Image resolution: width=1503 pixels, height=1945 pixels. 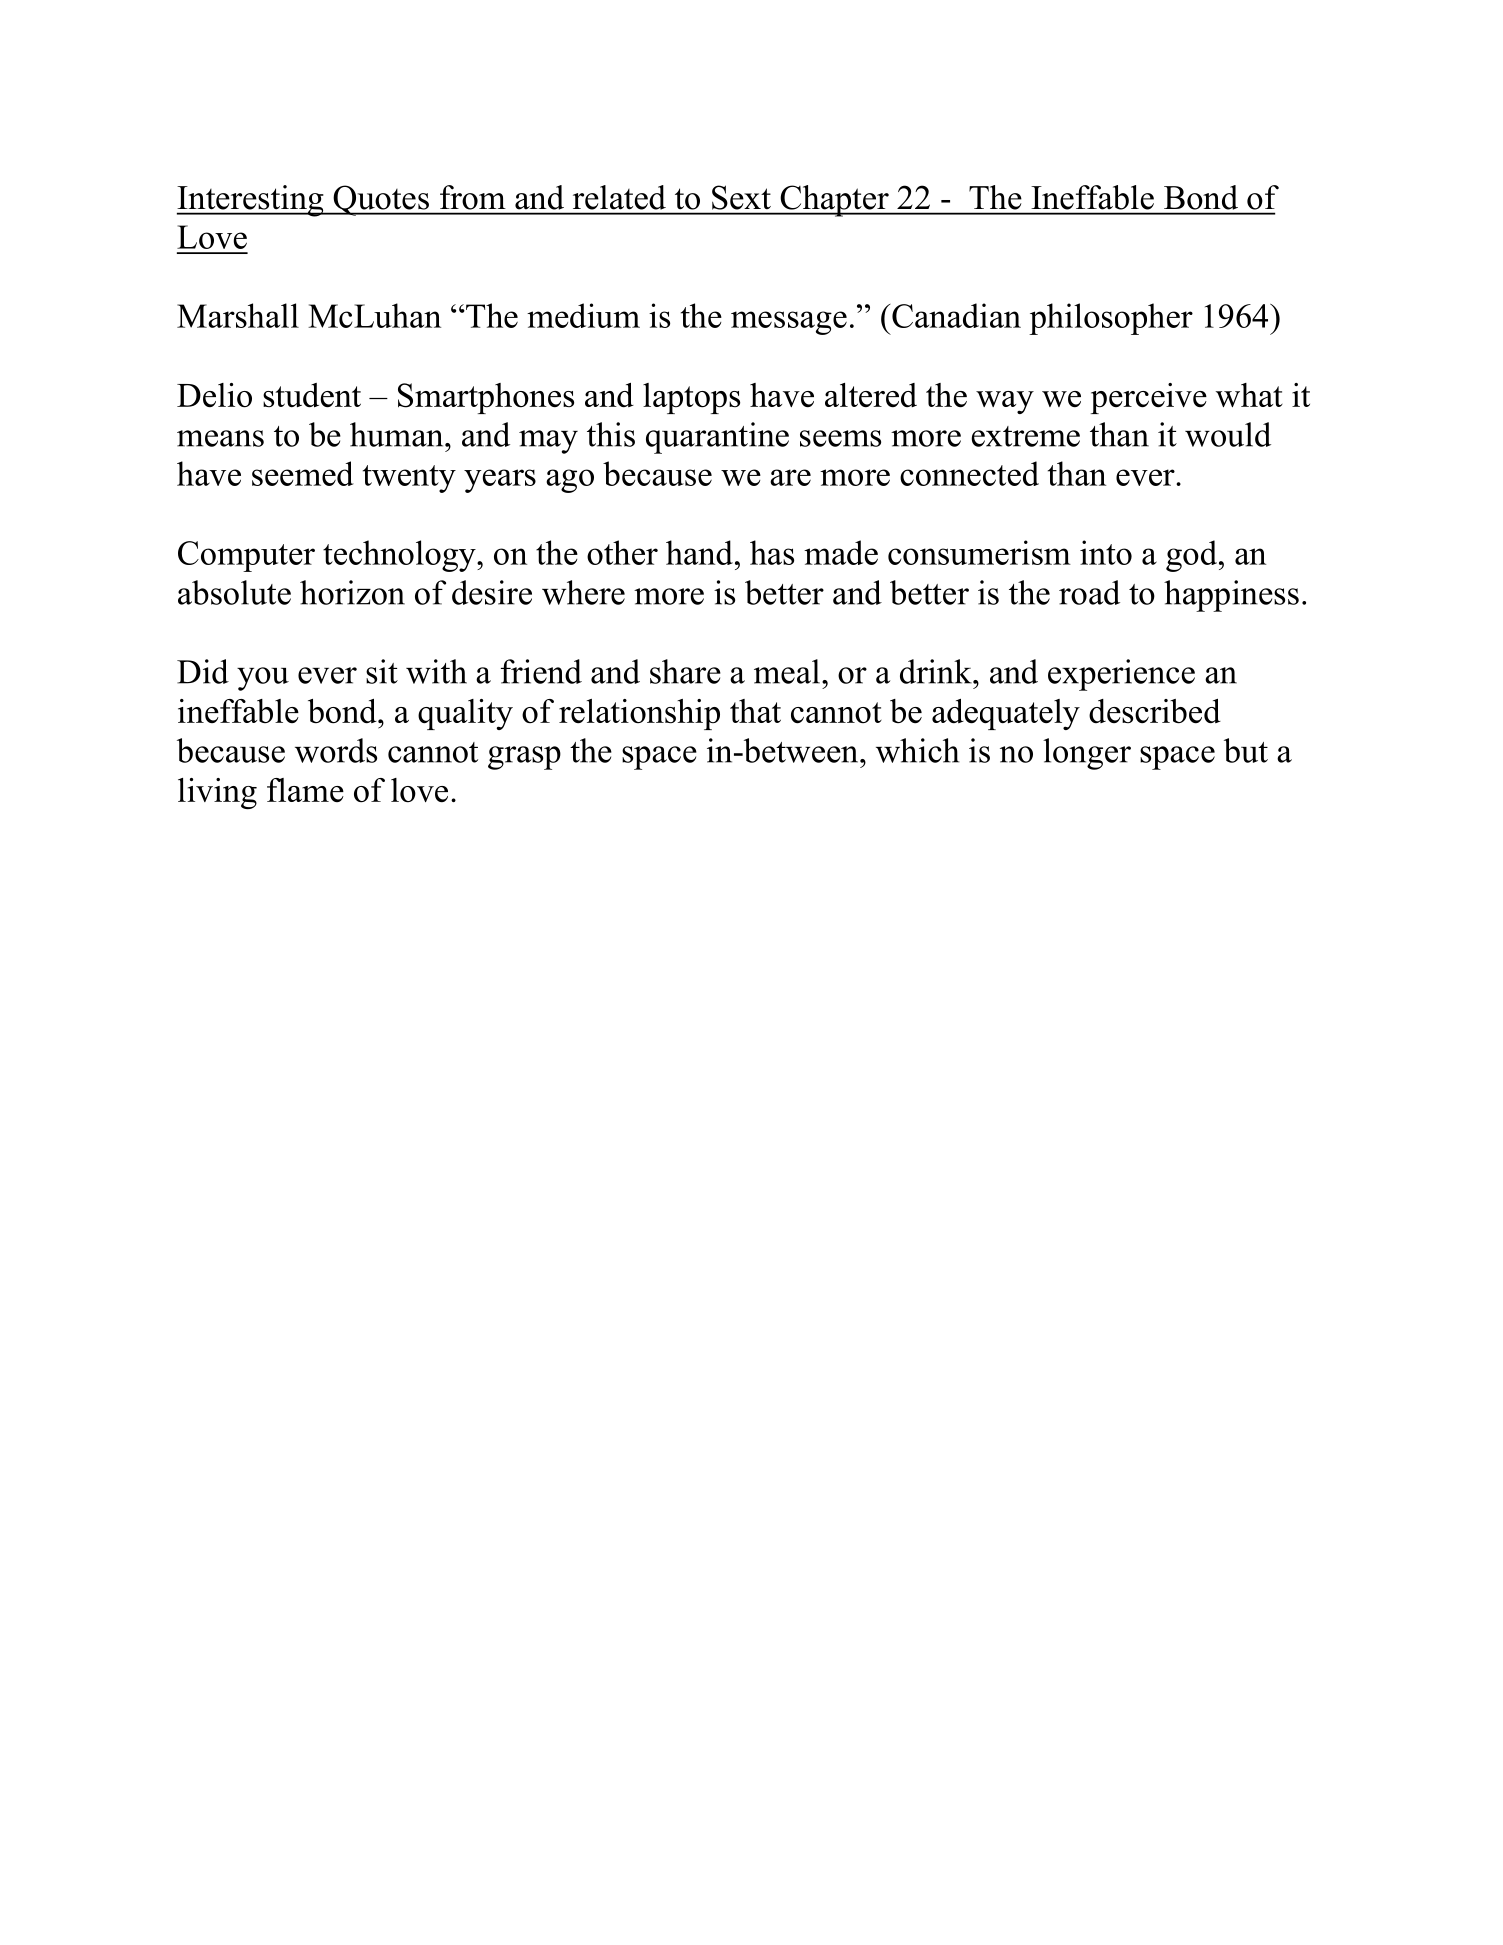 I want to click on grasp, so click(x=524, y=758).
